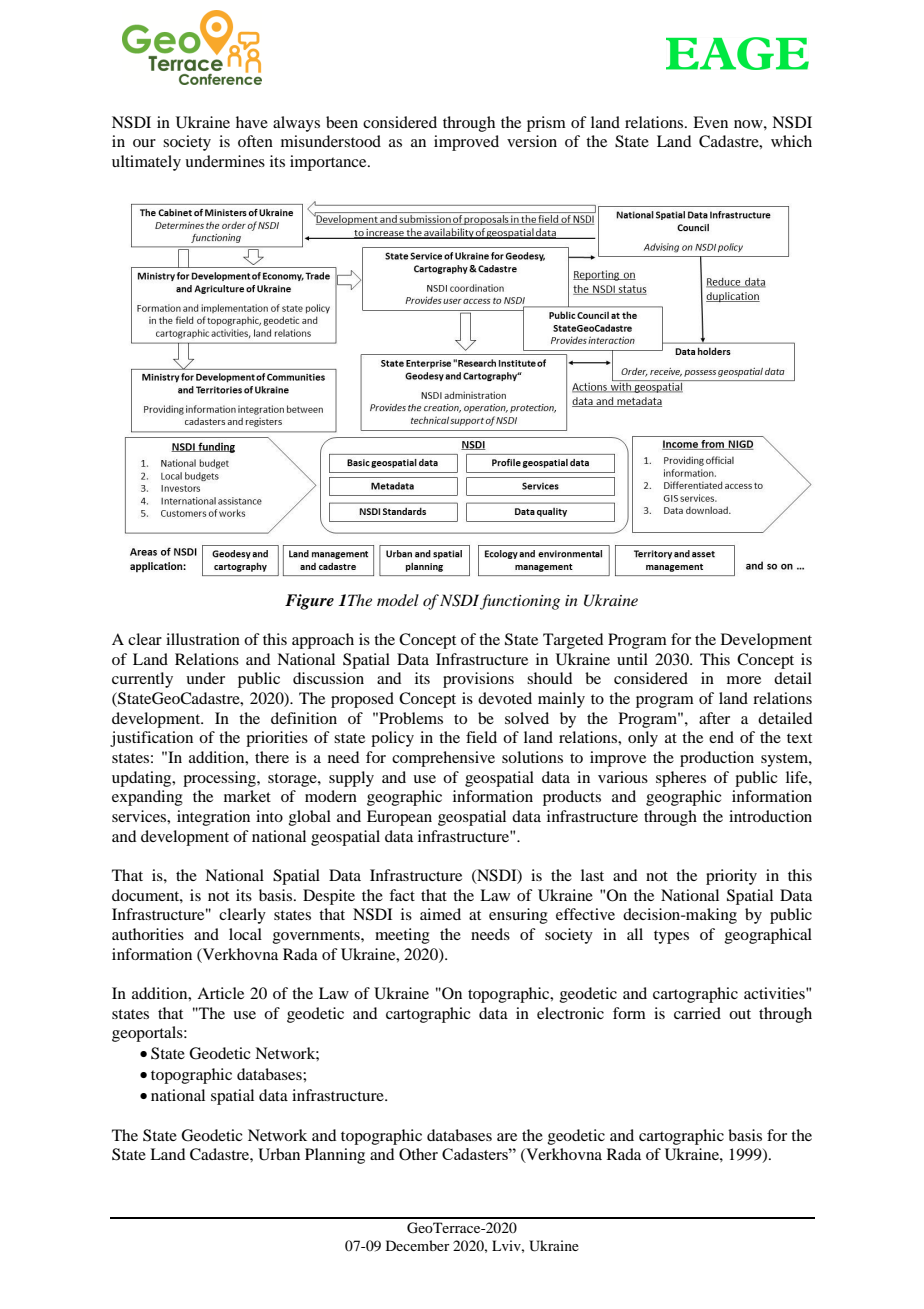  Describe the element at coordinates (744, 680) in the screenshot. I see `more` at that location.
